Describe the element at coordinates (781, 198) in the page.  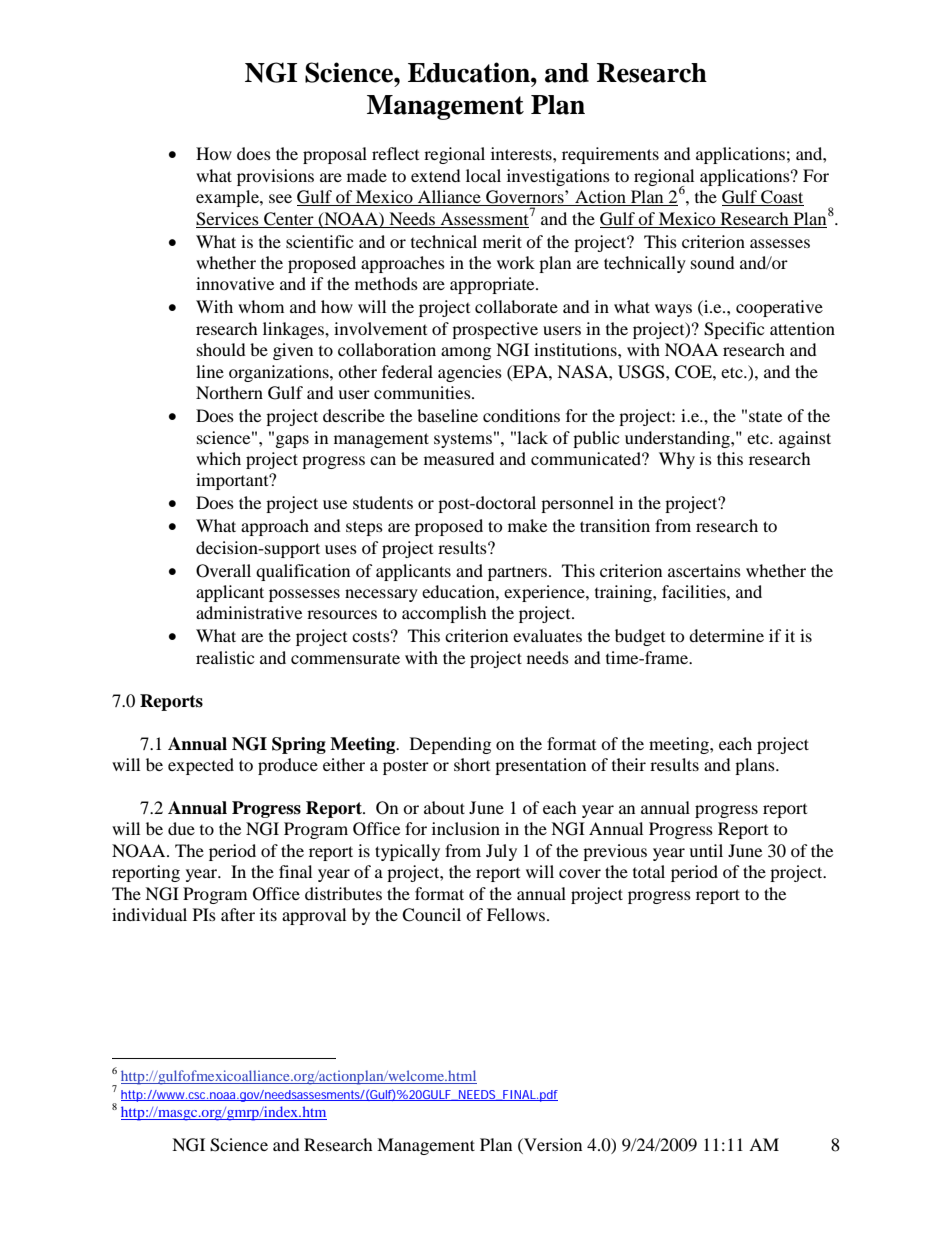
I see `Coast` at that location.
